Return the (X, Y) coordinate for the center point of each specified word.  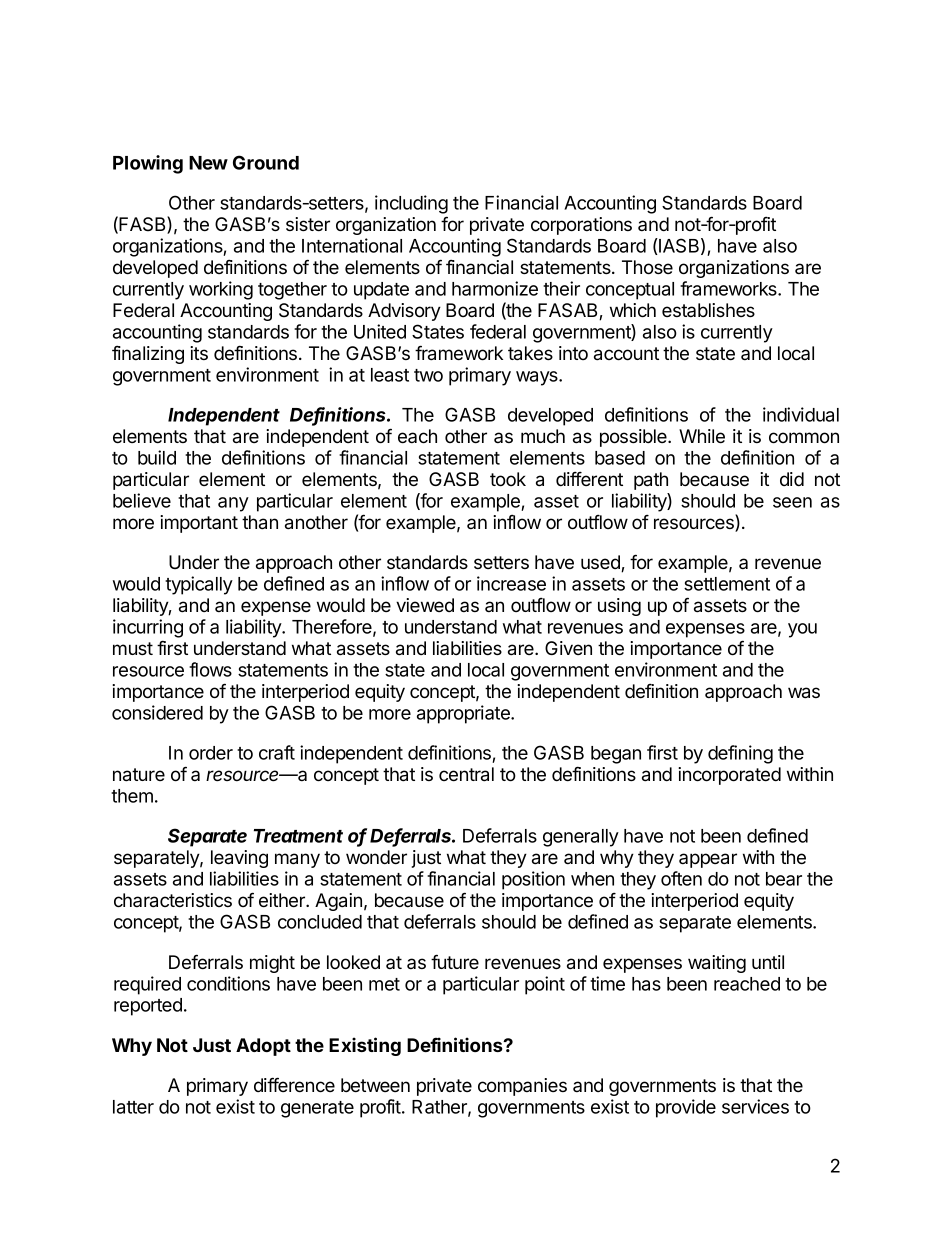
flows (210, 669)
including (411, 204)
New (208, 163)
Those (647, 267)
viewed (425, 605)
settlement (727, 584)
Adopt (263, 1047)
